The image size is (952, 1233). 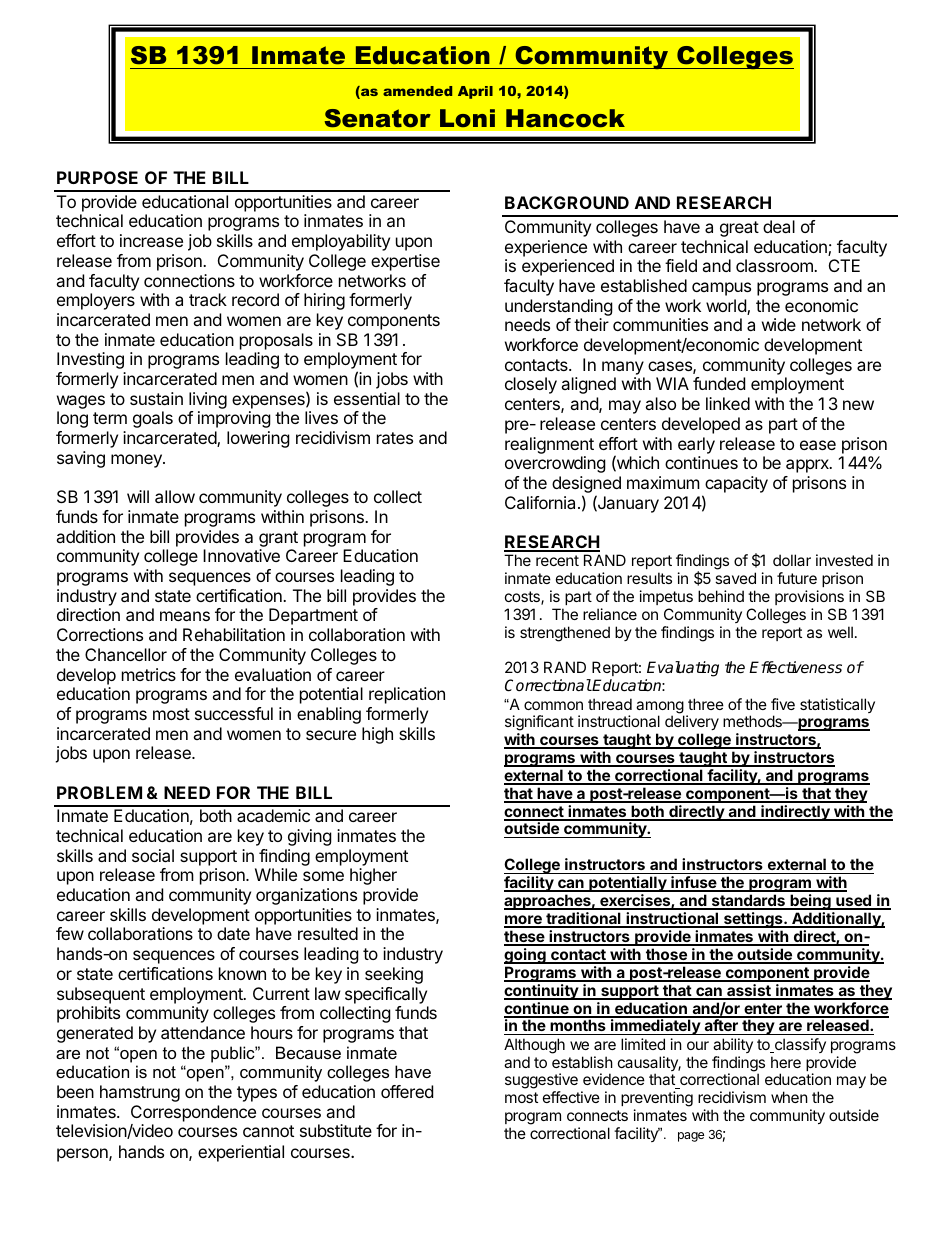 What do you see at coordinates (779, 226) in the document?
I see `deal` at bounding box center [779, 226].
